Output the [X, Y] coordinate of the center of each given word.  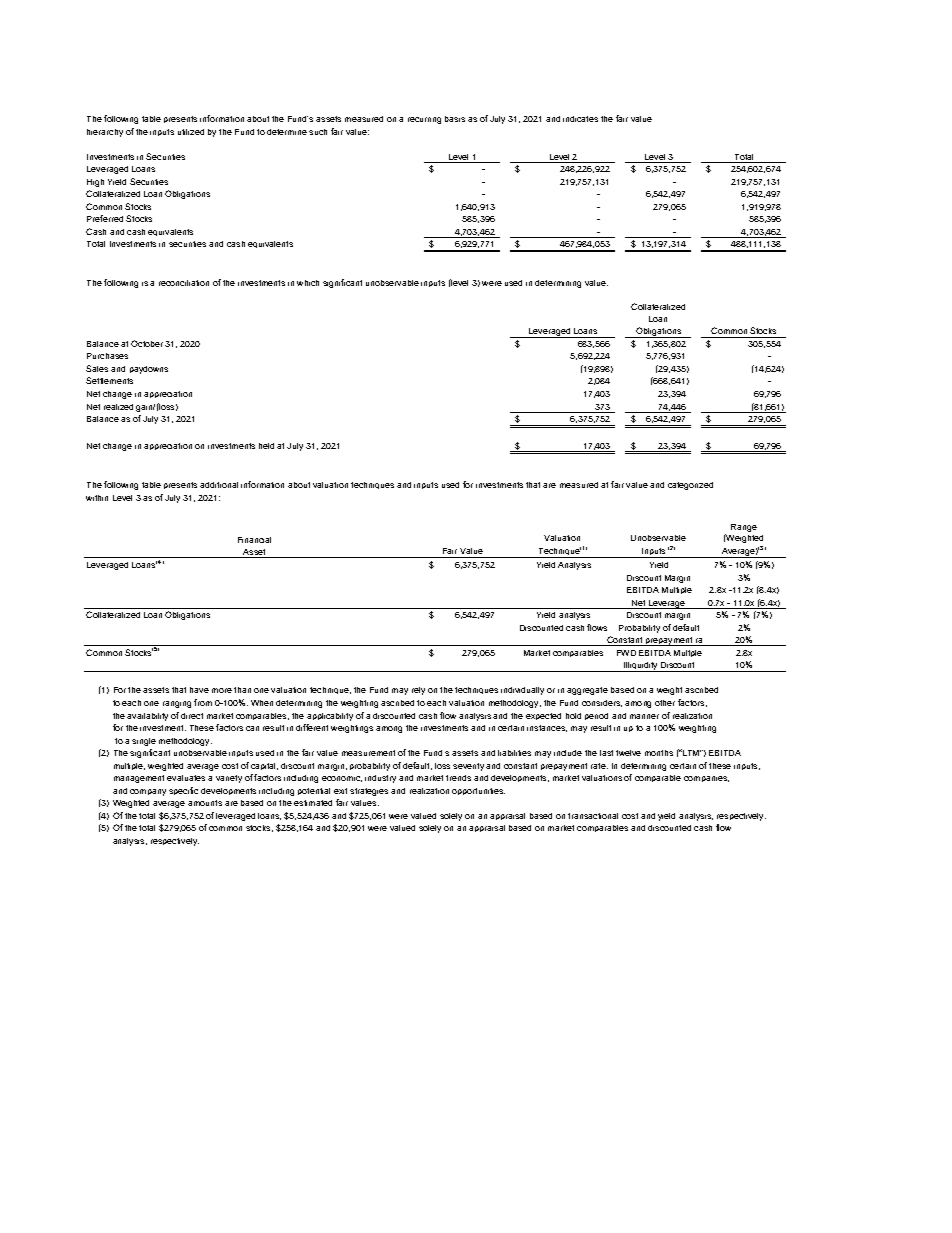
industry [380, 779]
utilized [191, 132]
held [266, 446]
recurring [424, 120]
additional [219, 485]
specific [183, 791]
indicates [580, 119]
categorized [690, 486]
